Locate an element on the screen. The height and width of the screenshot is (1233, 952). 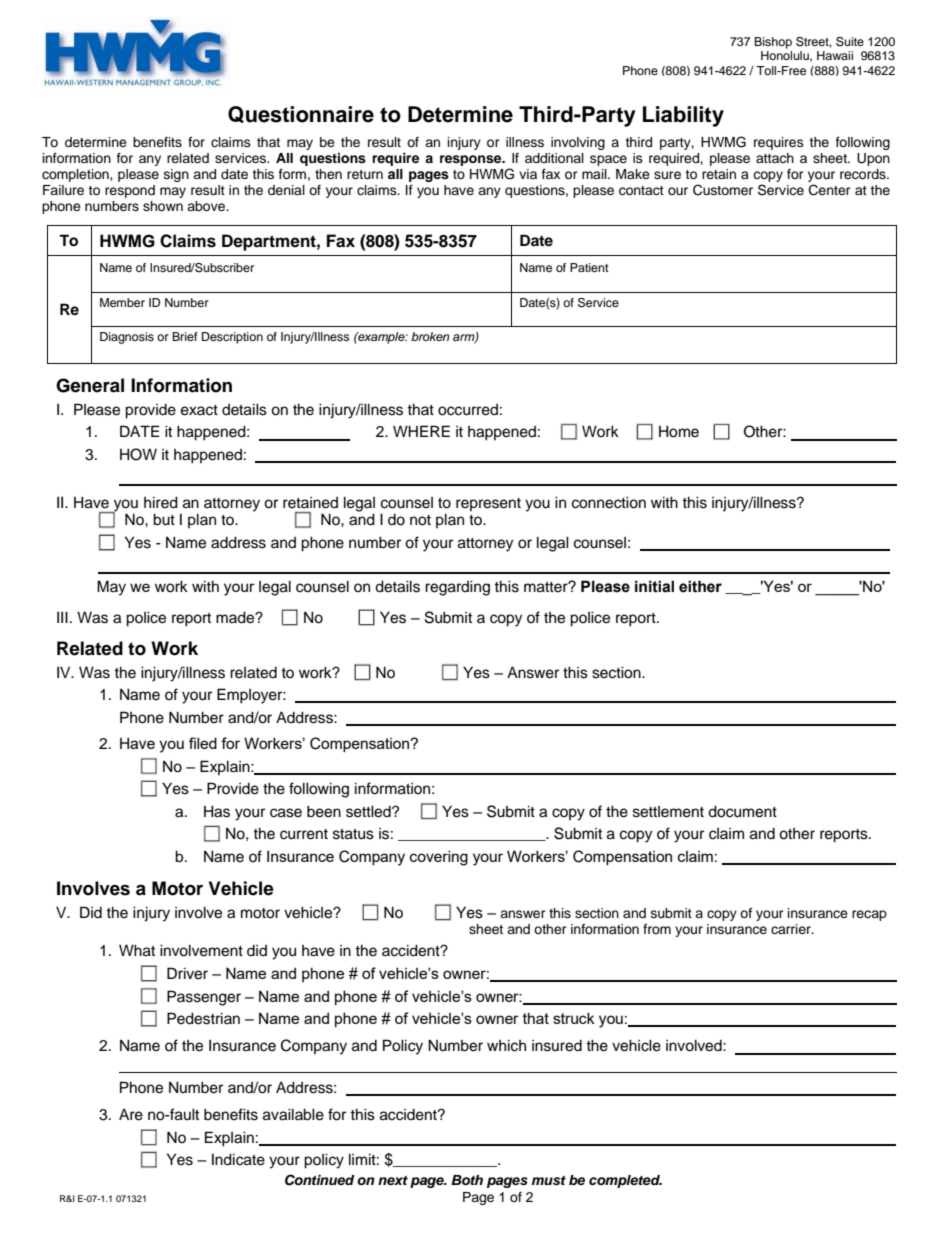
III is located at coordinates (62, 617).
